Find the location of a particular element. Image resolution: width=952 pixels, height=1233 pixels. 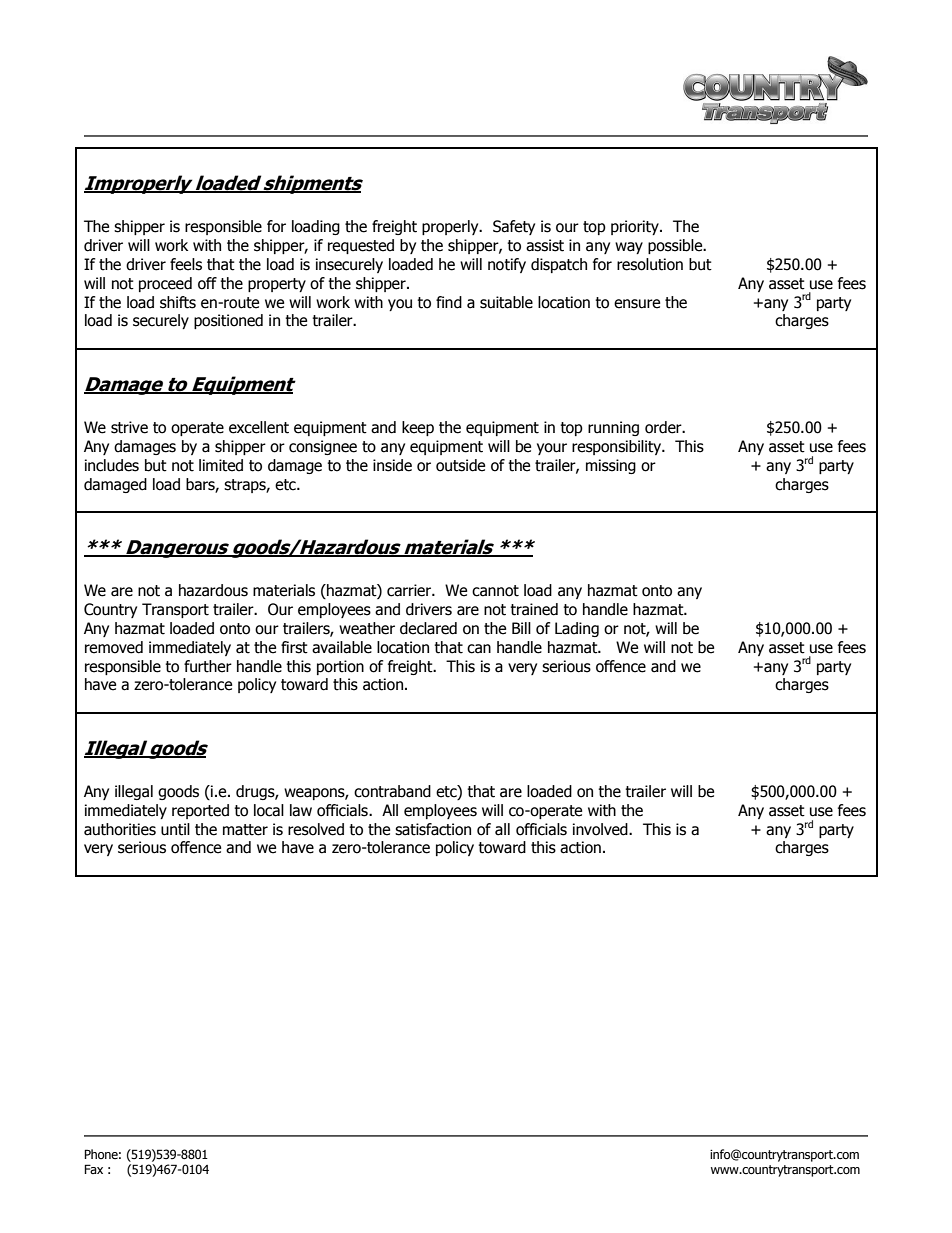

includes is located at coordinates (112, 465).
